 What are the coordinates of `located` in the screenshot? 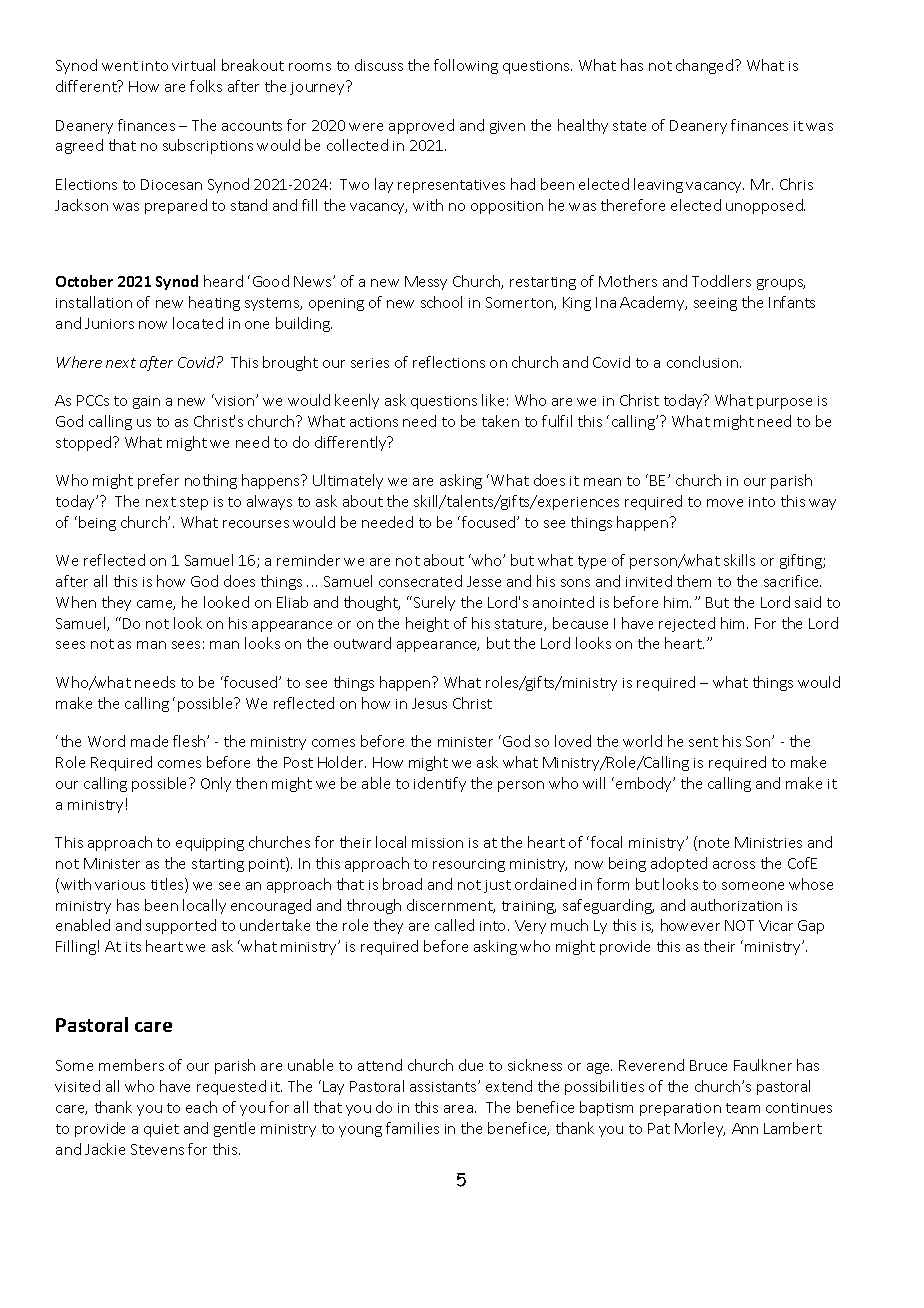 It's located at (198, 323).
